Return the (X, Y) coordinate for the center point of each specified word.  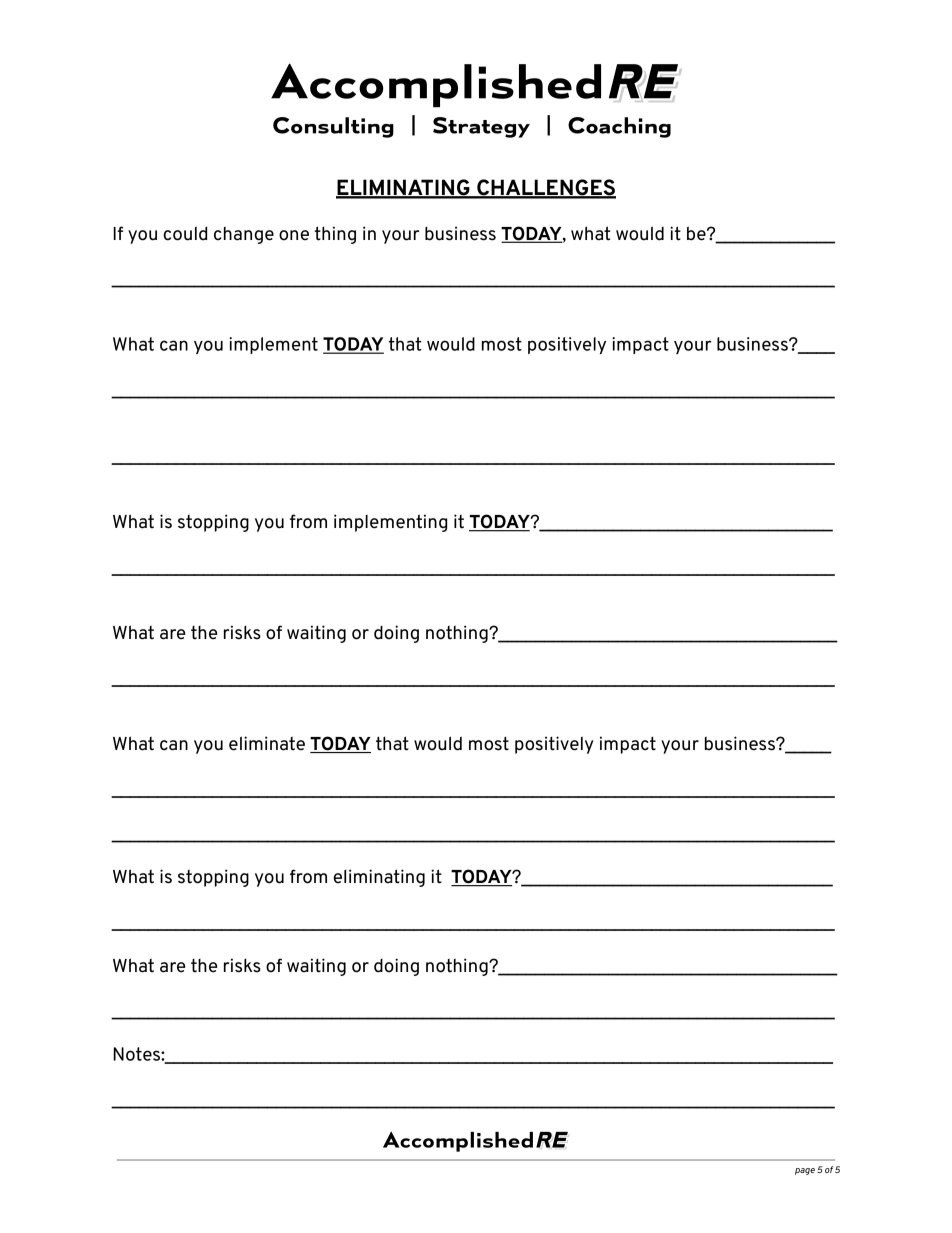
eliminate (267, 743)
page (805, 1171)
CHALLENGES (545, 188)
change (244, 235)
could (185, 233)
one (294, 235)
